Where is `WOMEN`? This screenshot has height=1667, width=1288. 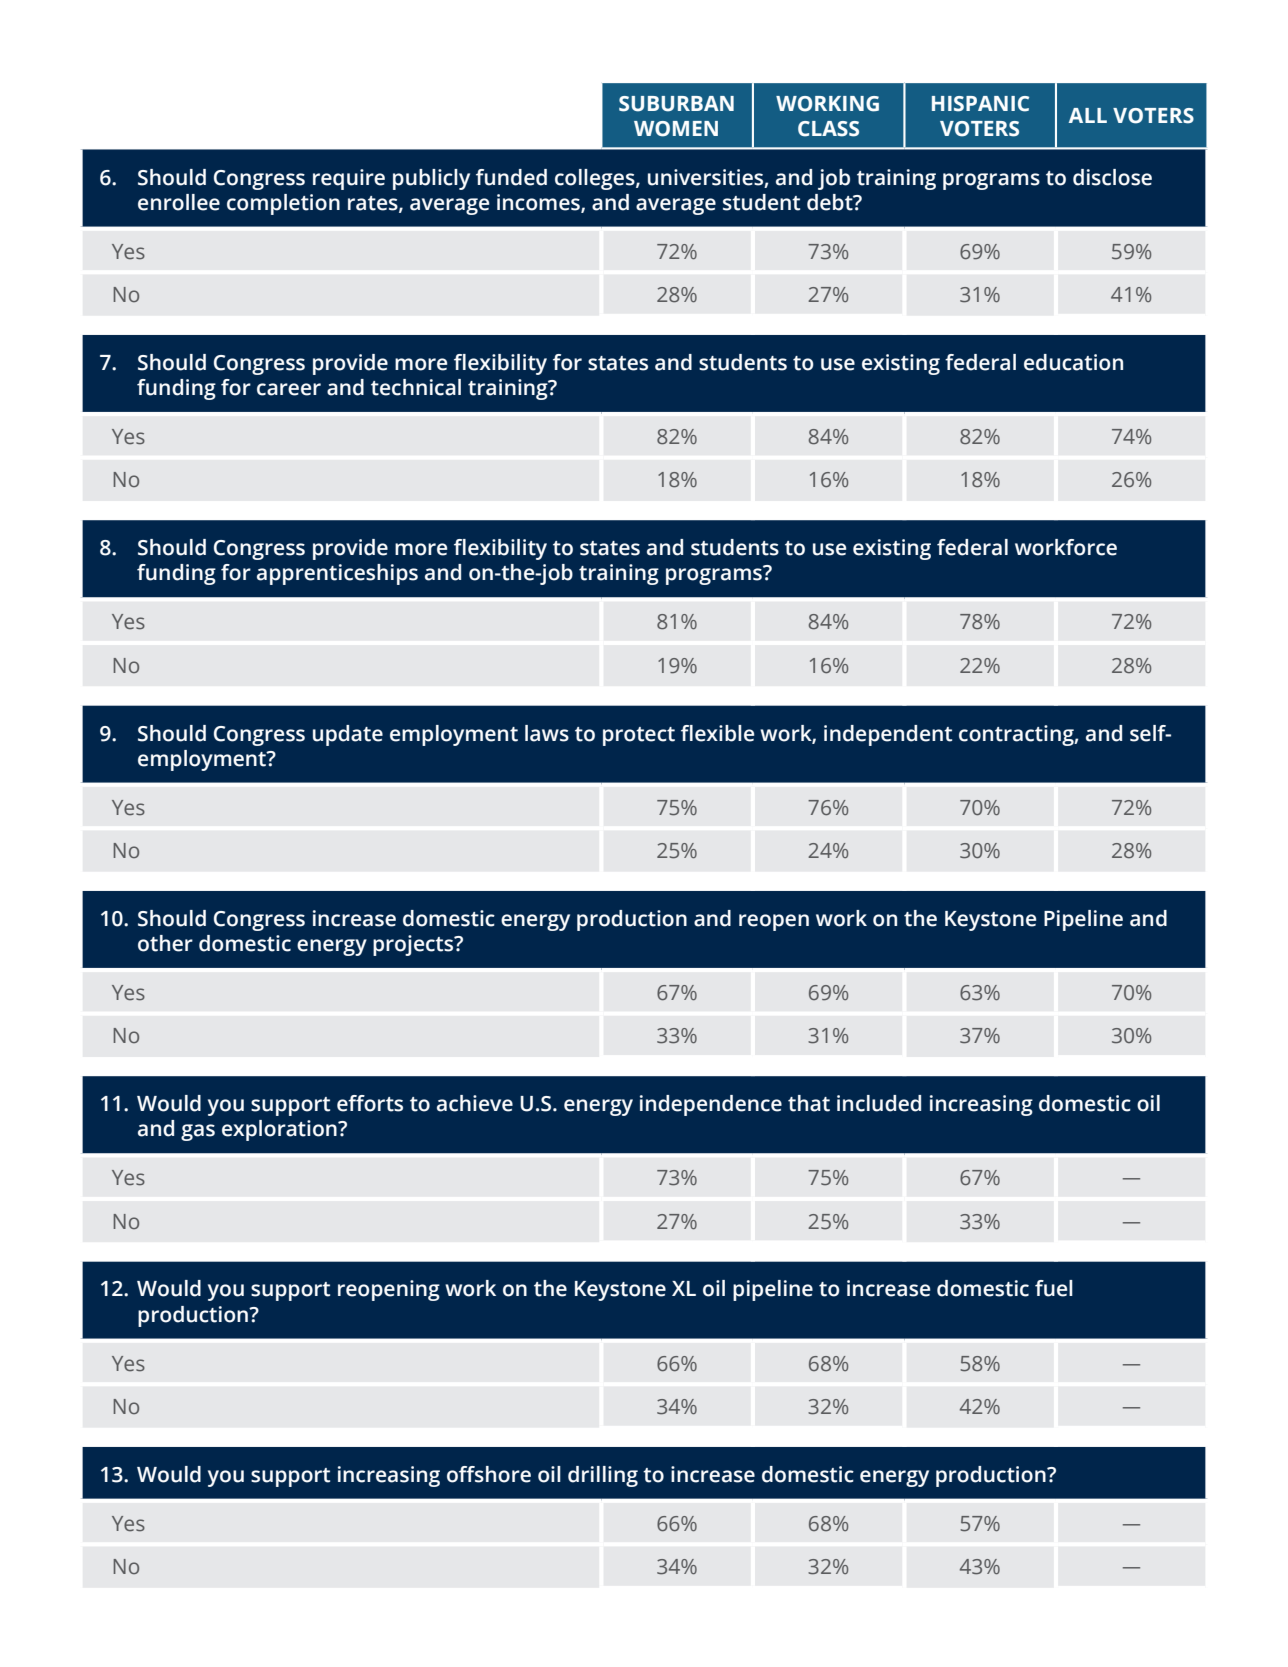 WOMEN is located at coordinates (676, 129).
